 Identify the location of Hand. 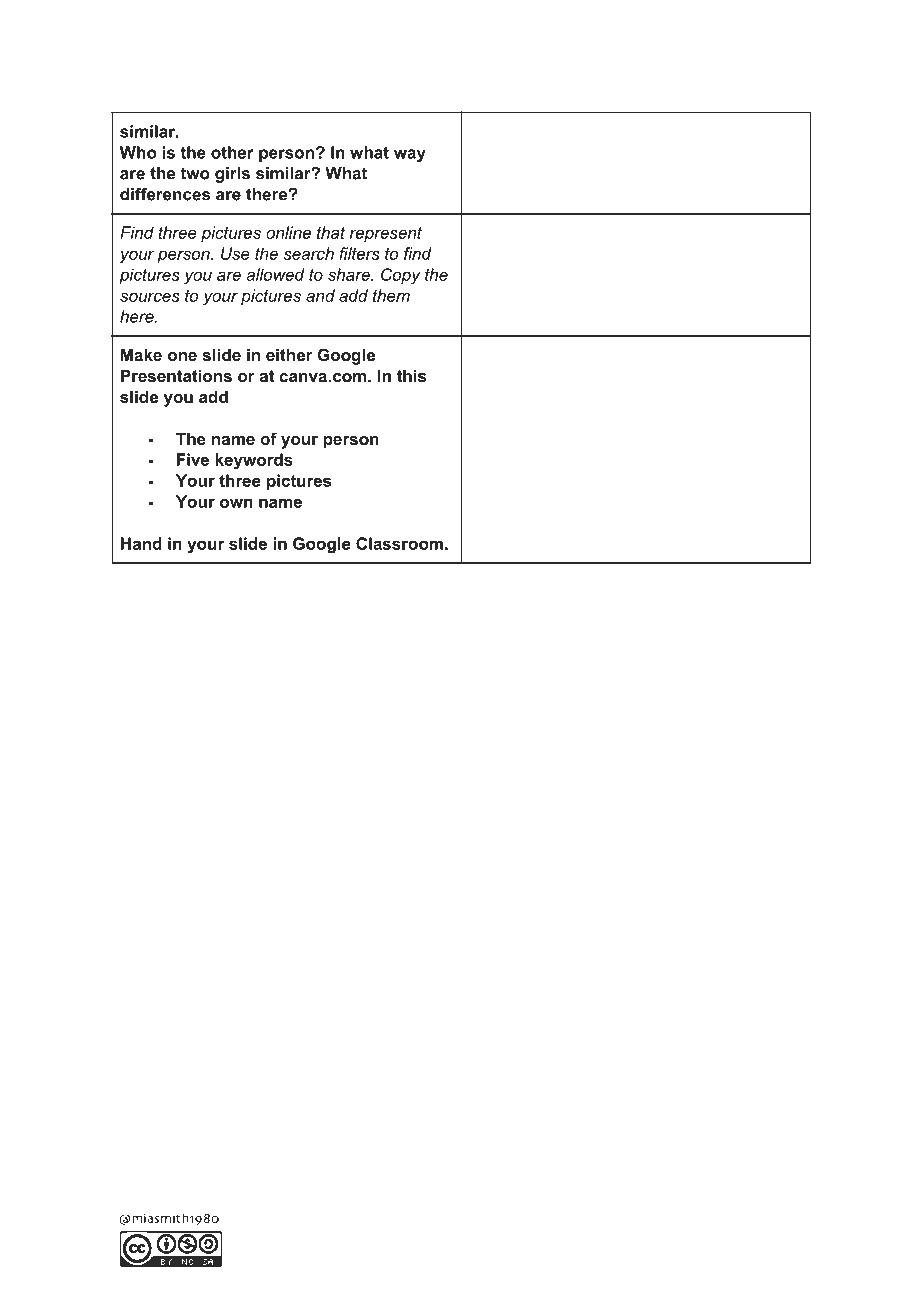
(141, 543).
